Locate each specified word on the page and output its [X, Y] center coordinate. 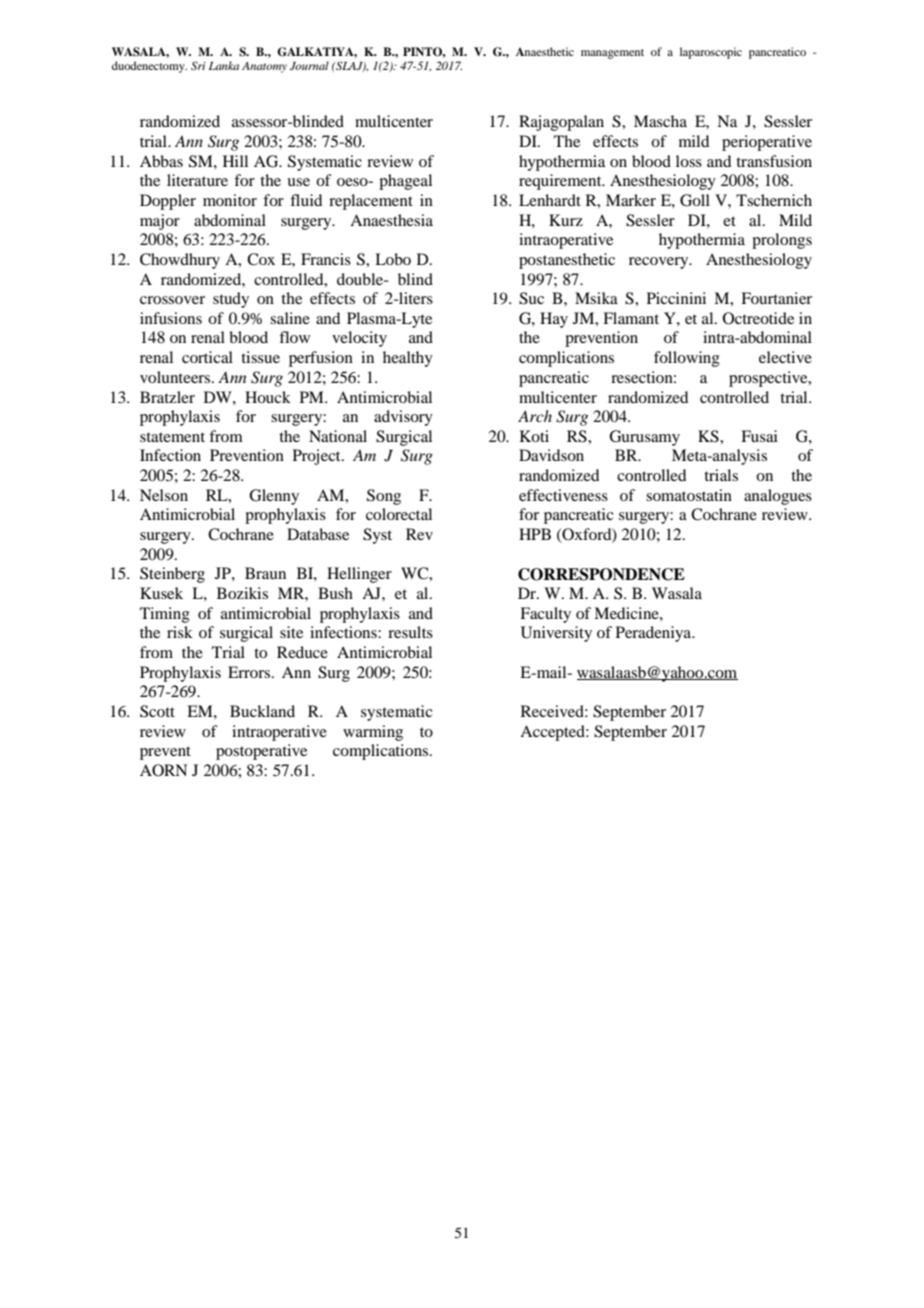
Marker [631, 200]
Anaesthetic [545, 51]
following [687, 359]
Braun [265, 573]
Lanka [224, 65]
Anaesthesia [391, 220]
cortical [207, 357]
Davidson [551, 455]
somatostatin [689, 495]
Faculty [545, 615]
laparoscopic [711, 53]
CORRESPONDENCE [601, 574]
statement [172, 437]
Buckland [262, 711]
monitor [230, 200]
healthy [408, 359]
